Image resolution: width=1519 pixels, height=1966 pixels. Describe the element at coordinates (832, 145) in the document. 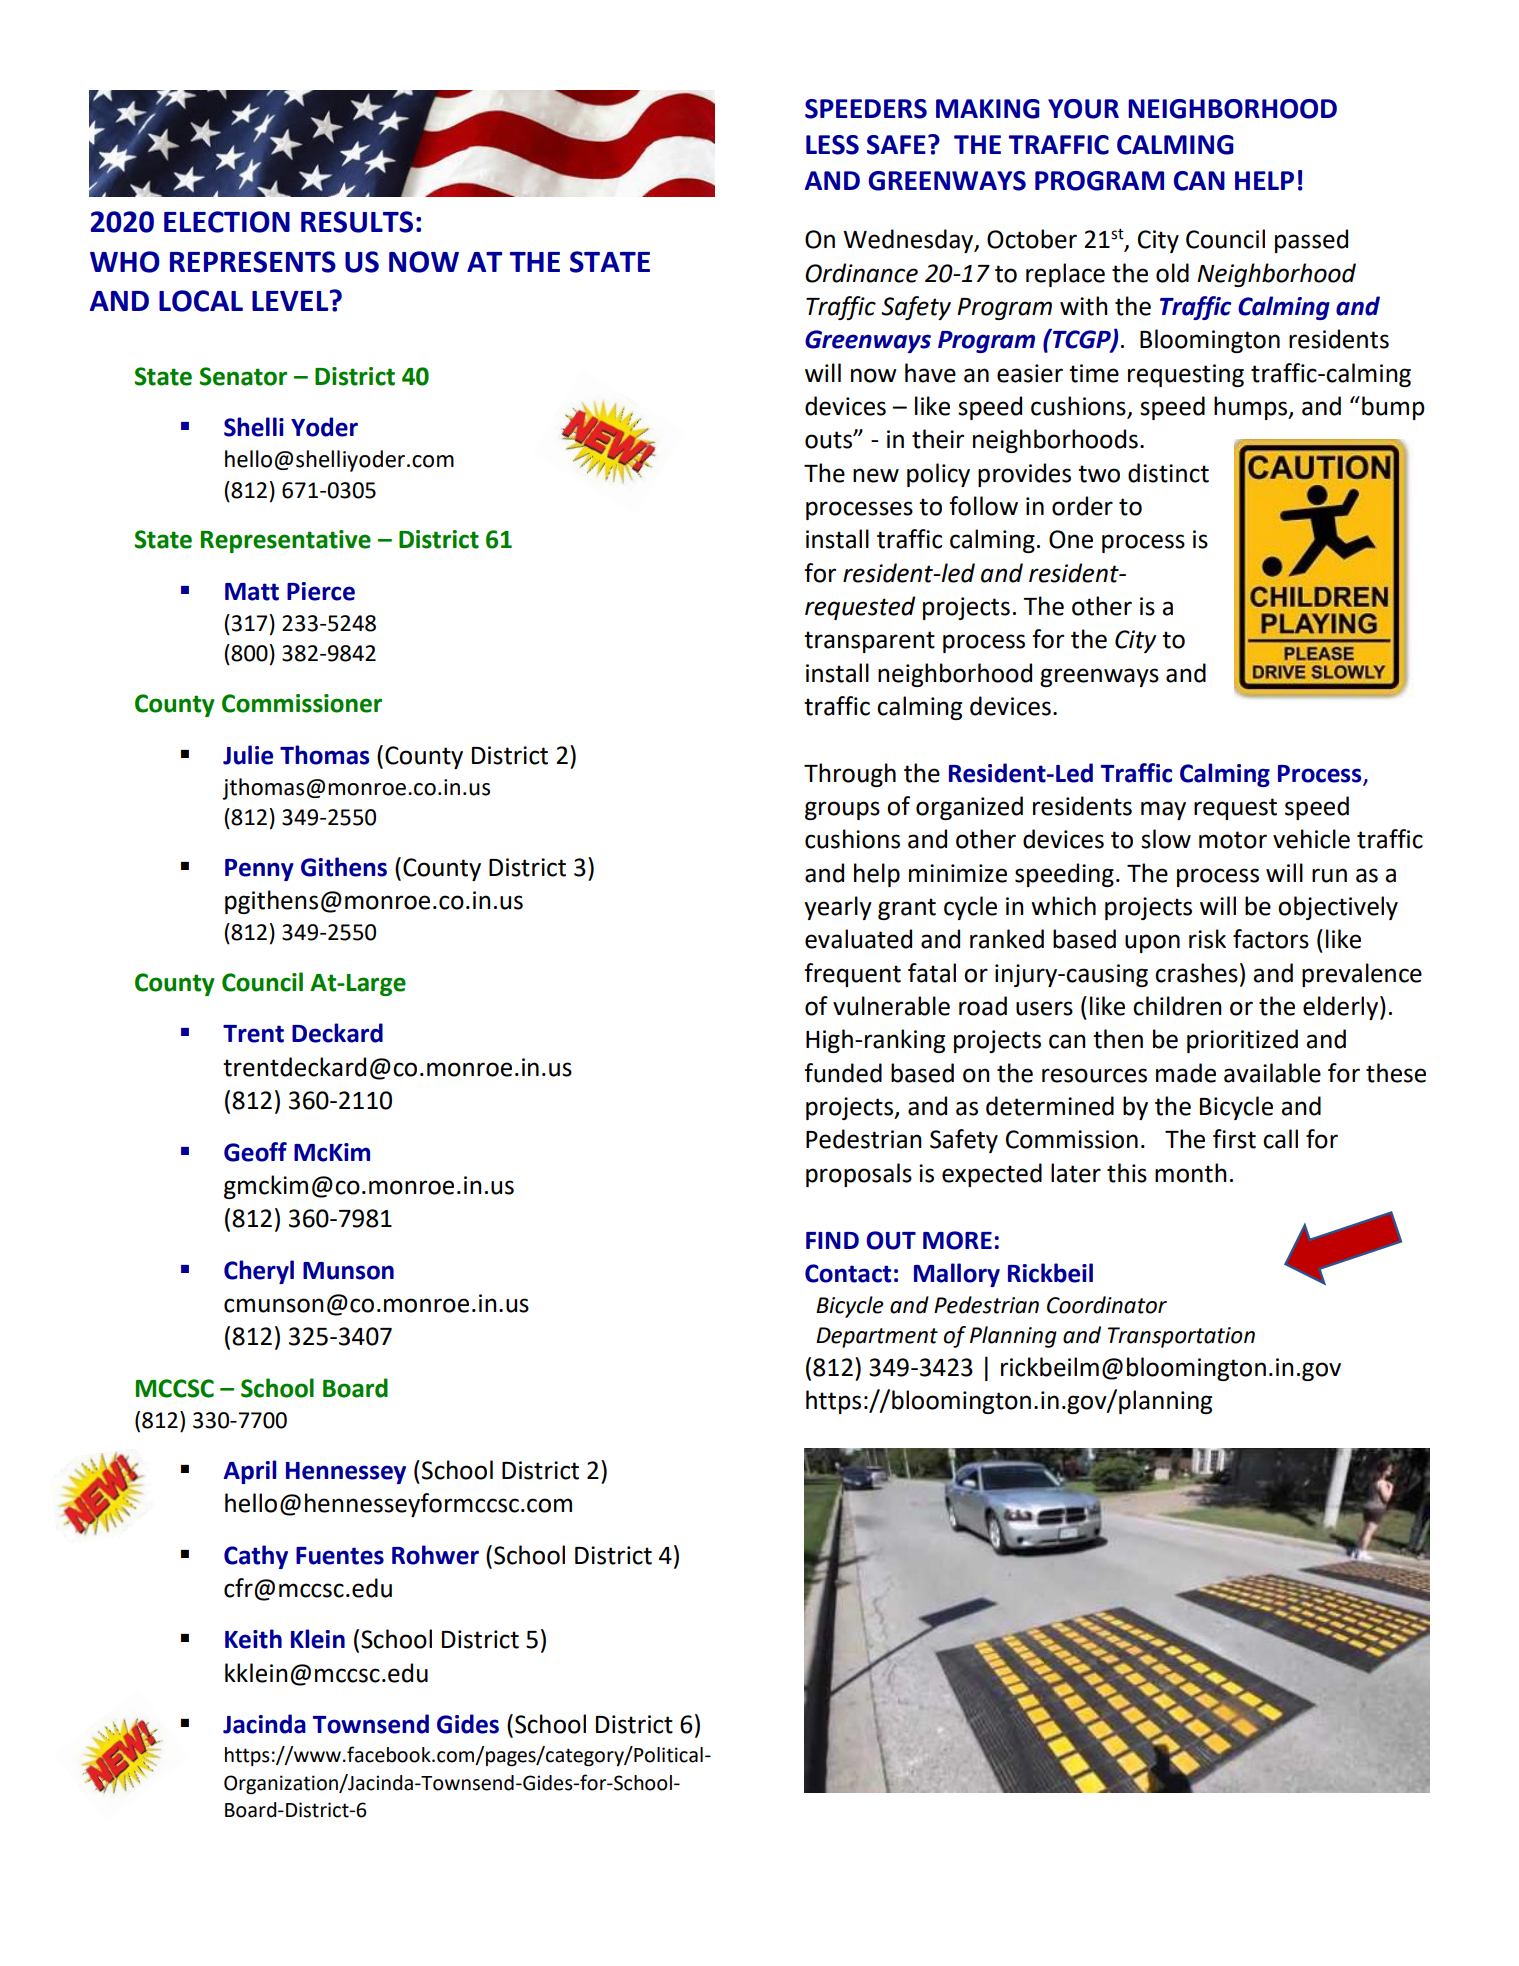

I see `LESS` at that location.
